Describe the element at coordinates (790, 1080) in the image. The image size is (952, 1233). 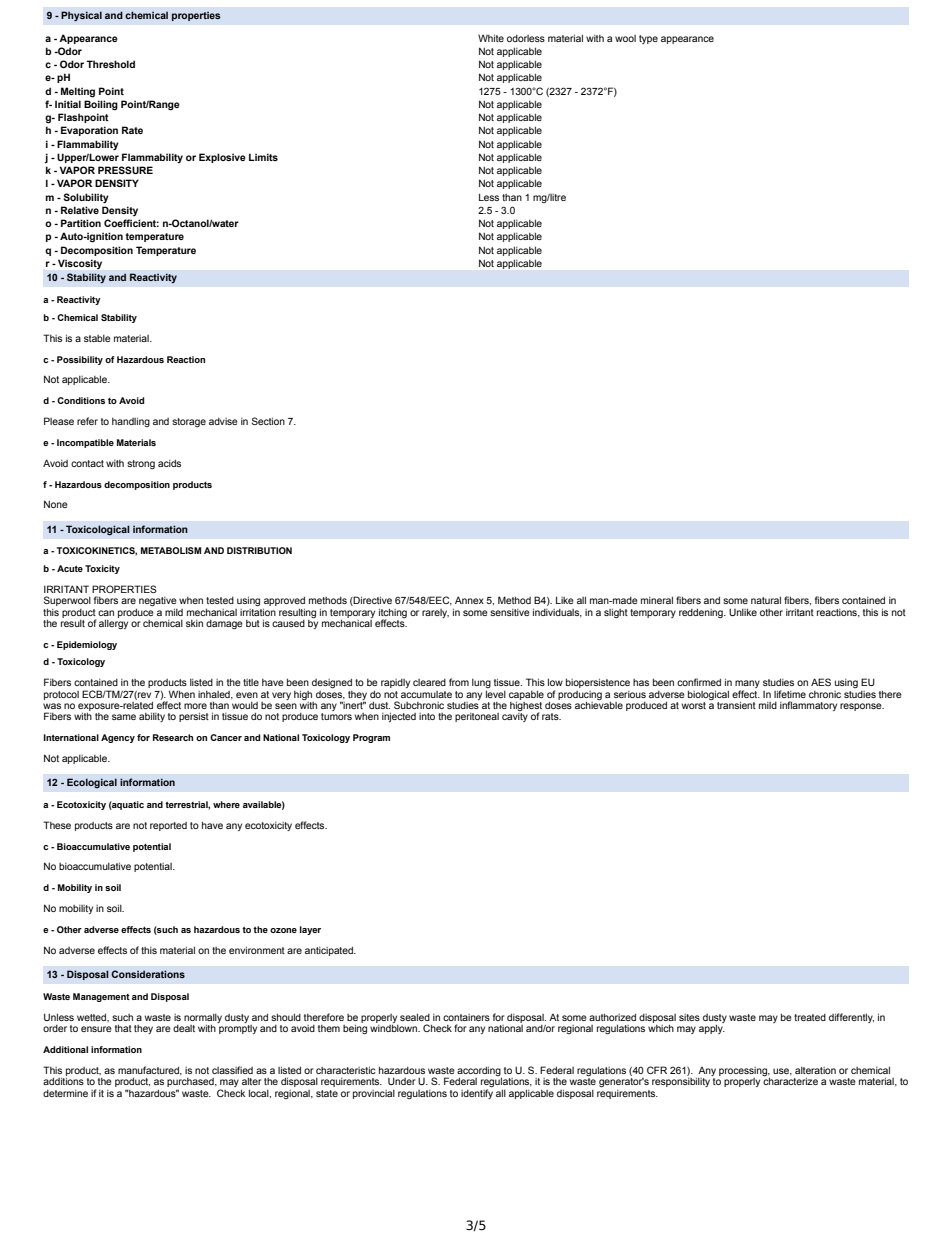
I see `characterize` at that location.
